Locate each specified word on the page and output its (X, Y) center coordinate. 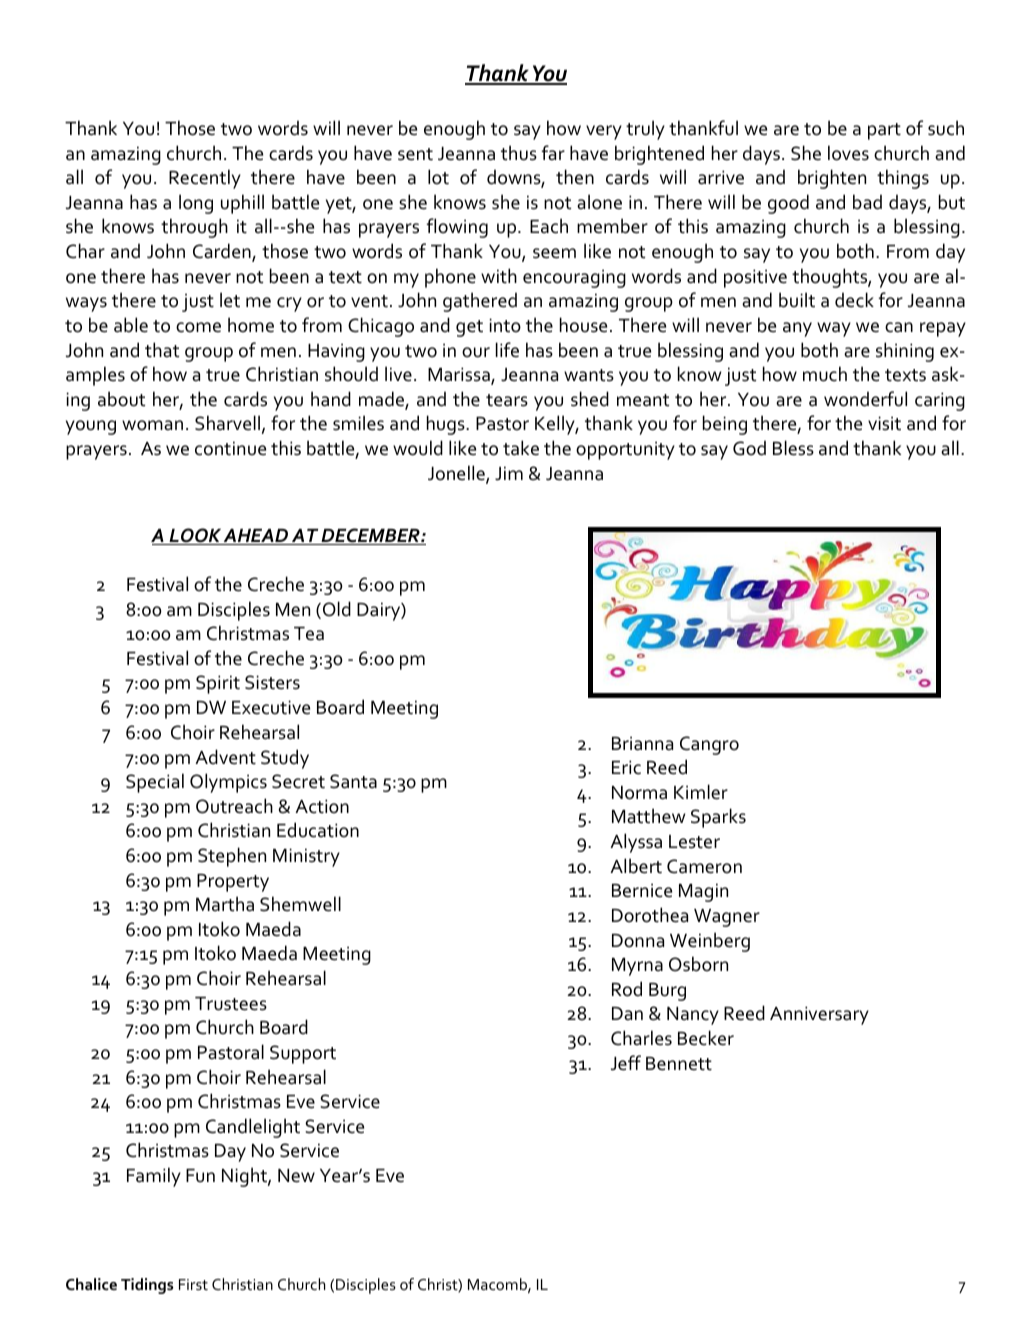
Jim (509, 473)
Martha (225, 904)
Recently (205, 179)
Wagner (727, 918)
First (193, 1284)
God (749, 448)
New (296, 1176)
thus (519, 153)
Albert (636, 866)
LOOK (195, 536)
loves (848, 153)
